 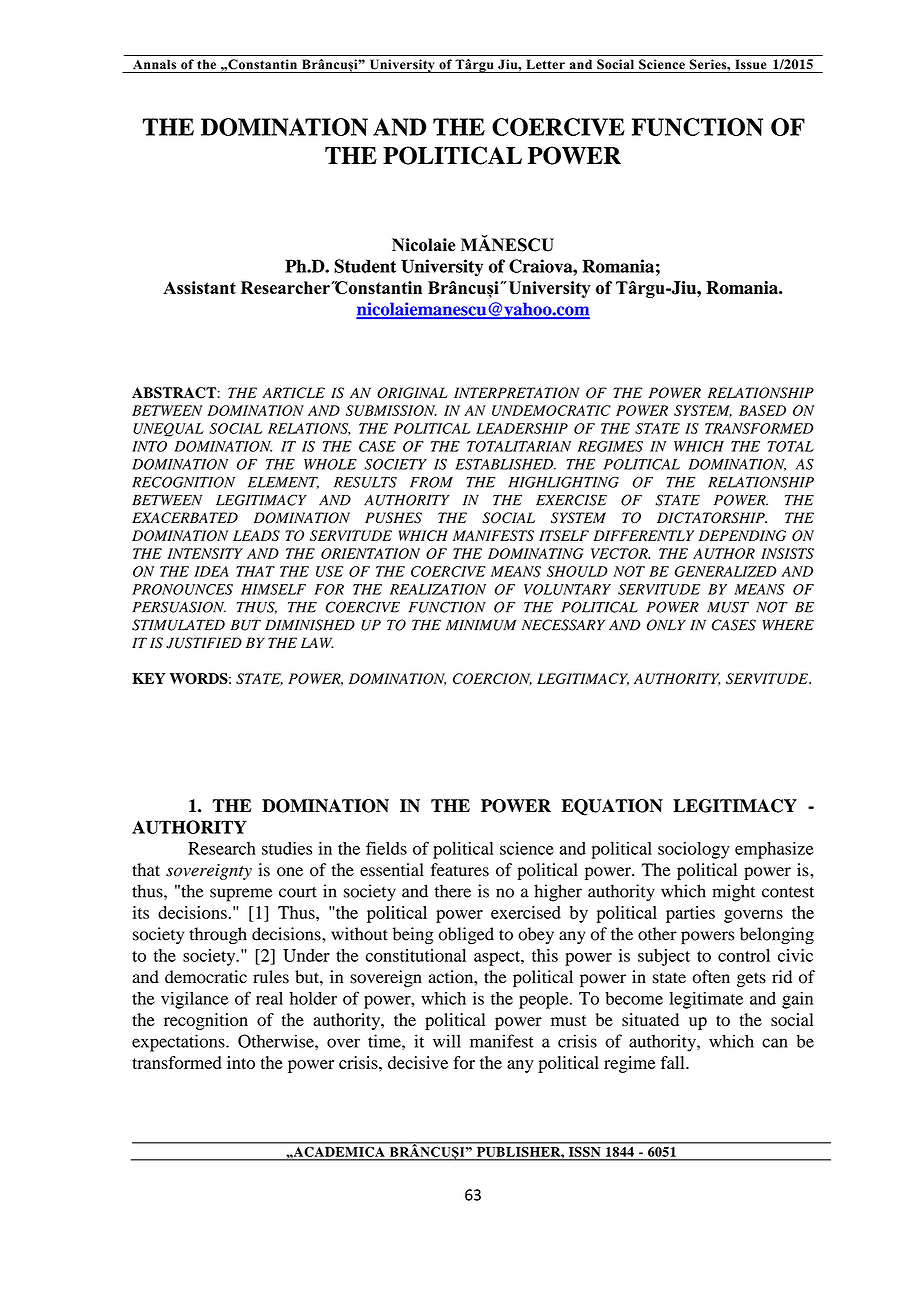 What do you see at coordinates (453, 891) in the image?
I see `there` at bounding box center [453, 891].
